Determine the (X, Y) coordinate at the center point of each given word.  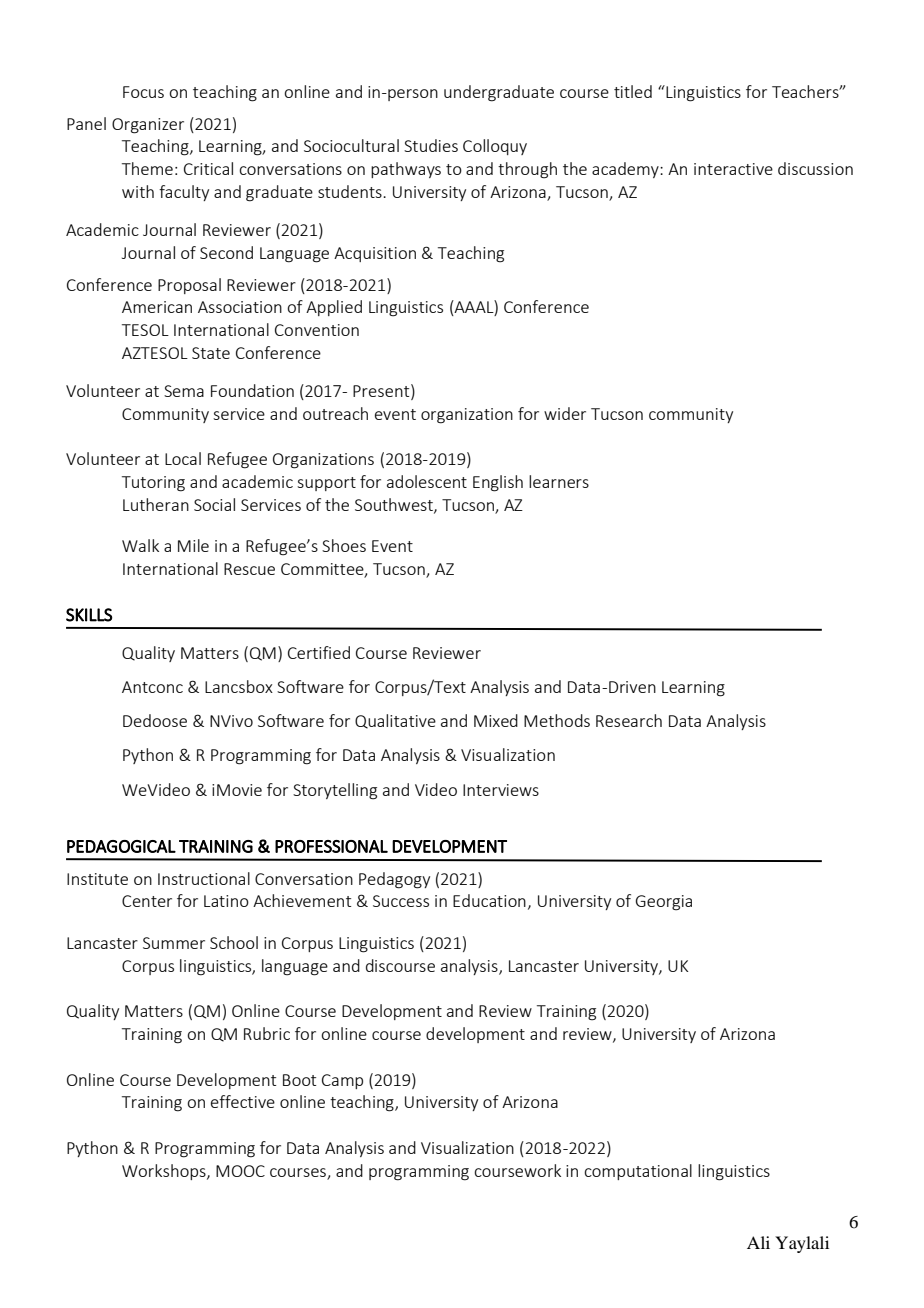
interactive (733, 169)
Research (629, 720)
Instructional (204, 878)
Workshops (165, 1172)
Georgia (664, 903)
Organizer (148, 126)
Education (489, 900)
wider (565, 413)
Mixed (496, 720)
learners (559, 481)
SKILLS (89, 615)
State (211, 353)
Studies (431, 145)
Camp (342, 1081)
